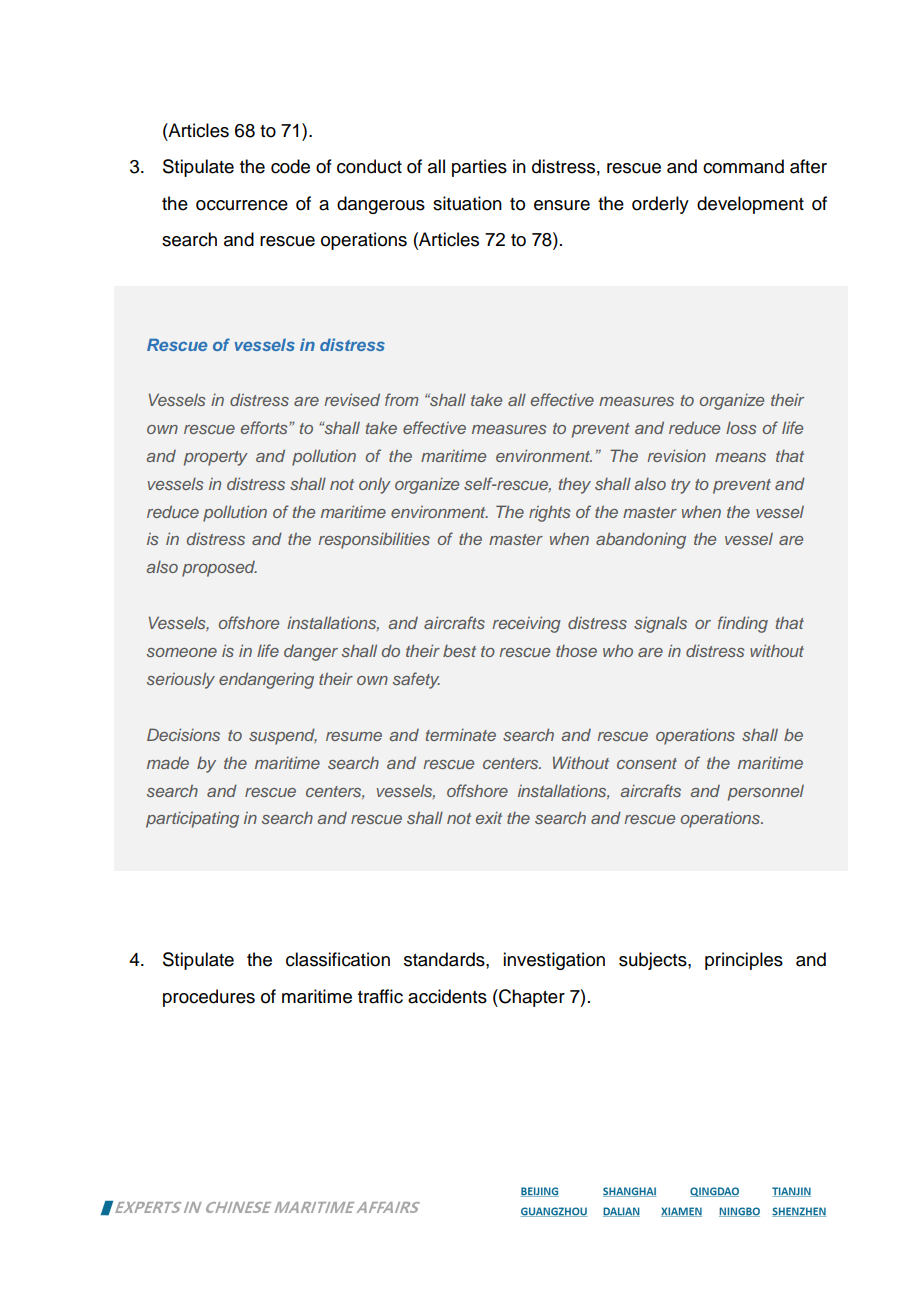 The height and width of the document is (1307, 924). Describe the element at coordinates (242, 205) in the document. I see `occurrence` at that location.
